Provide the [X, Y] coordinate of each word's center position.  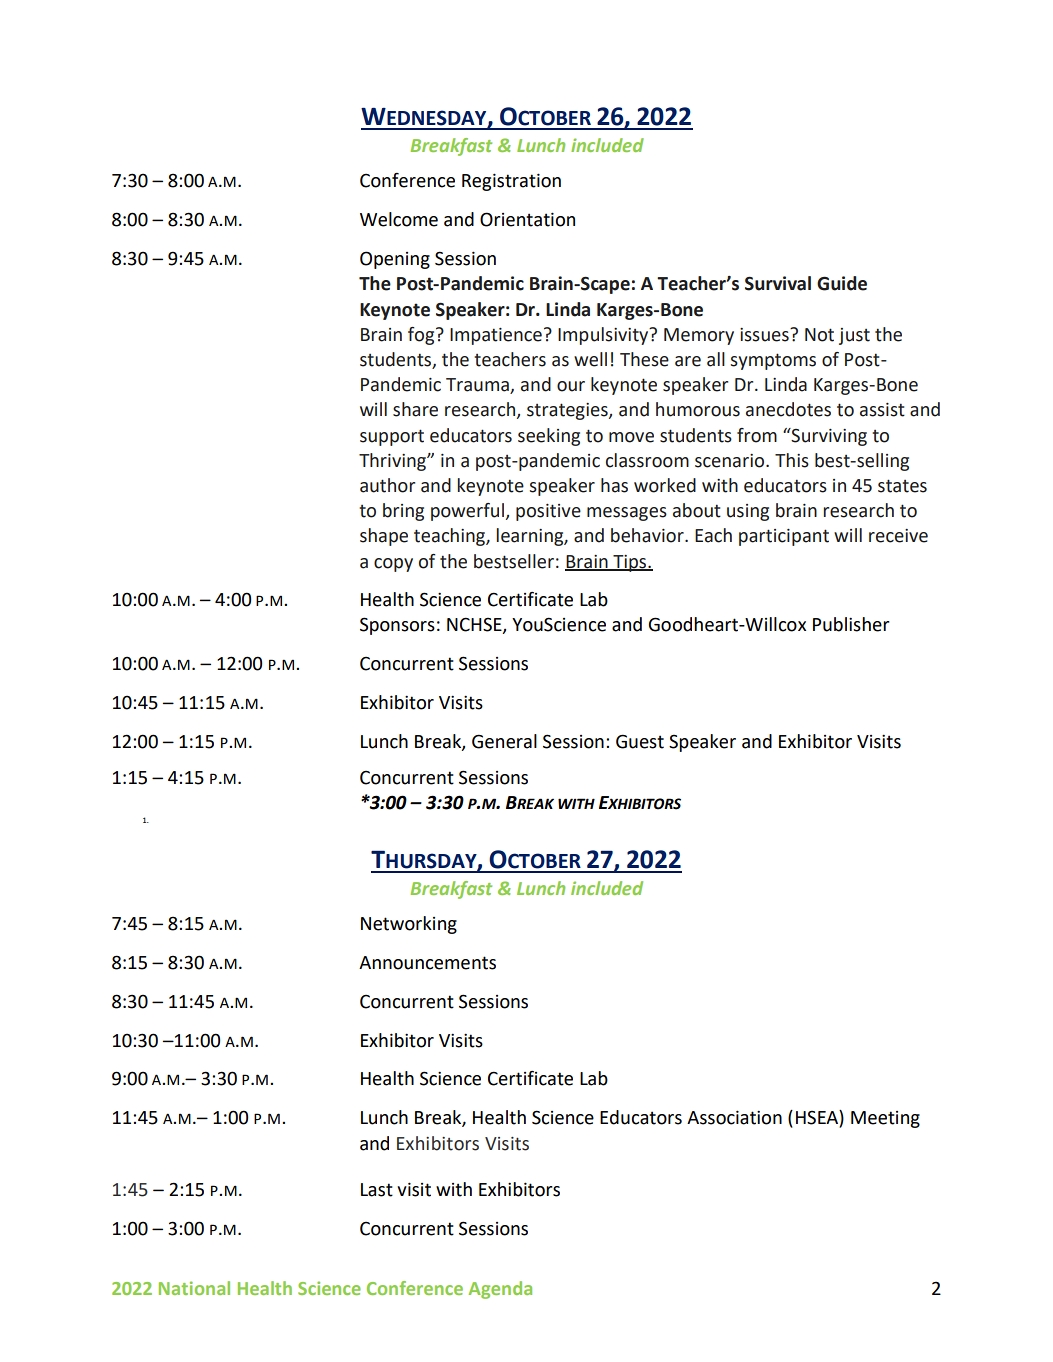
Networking [409, 925]
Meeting [885, 1119]
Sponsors [397, 626]
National [194, 1288]
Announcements [427, 963]
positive [548, 512]
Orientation [527, 219]
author [387, 485]
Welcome [399, 219]
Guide [842, 283]
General [504, 741]
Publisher [851, 624]
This [792, 460]
